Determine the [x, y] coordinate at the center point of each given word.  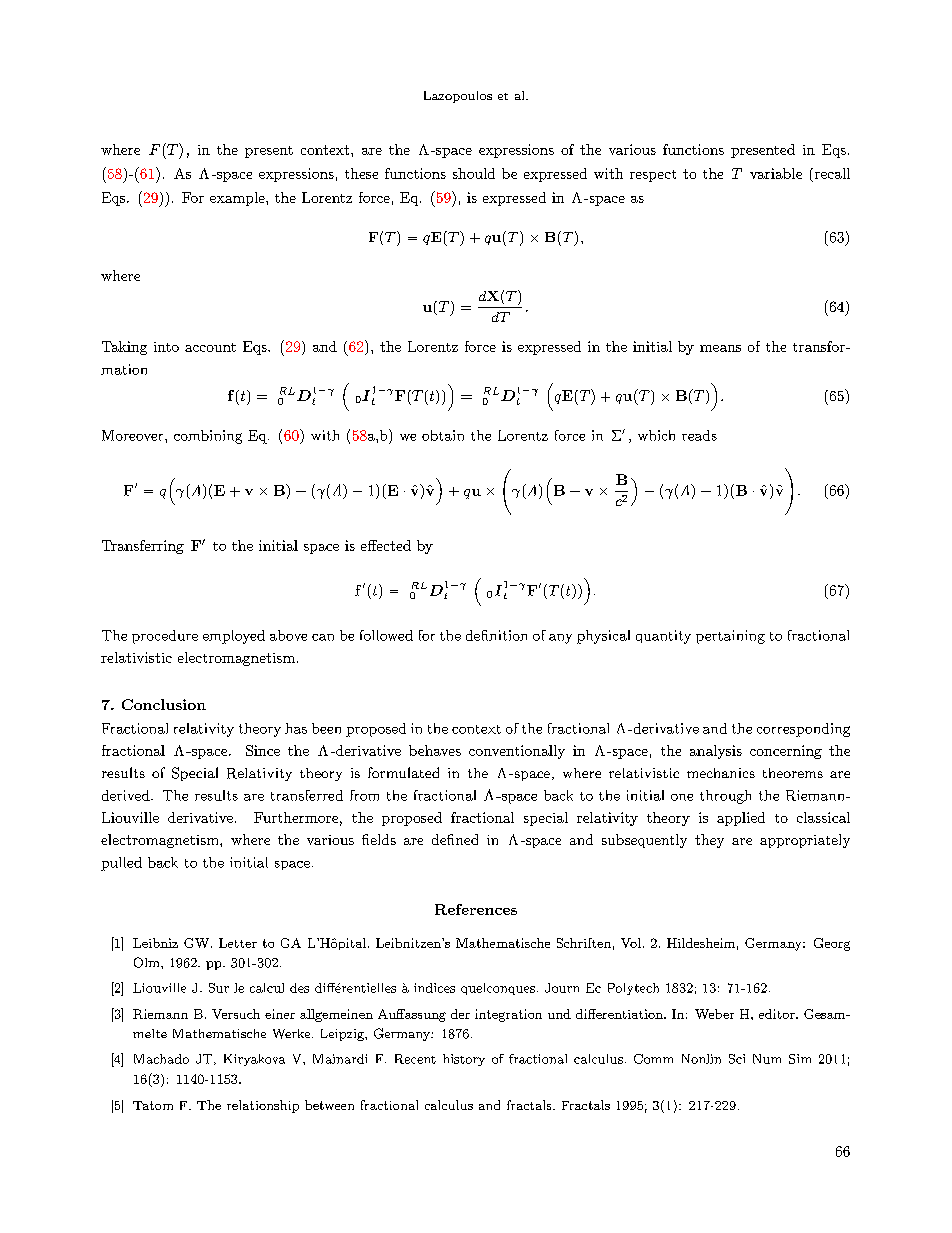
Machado [161, 1059]
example [238, 199]
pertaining [730, 637]
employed [234, 637]
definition [496, 635]
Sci [737, 1059]
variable [776, 173]
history [464, 1060]
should [474, 173]
